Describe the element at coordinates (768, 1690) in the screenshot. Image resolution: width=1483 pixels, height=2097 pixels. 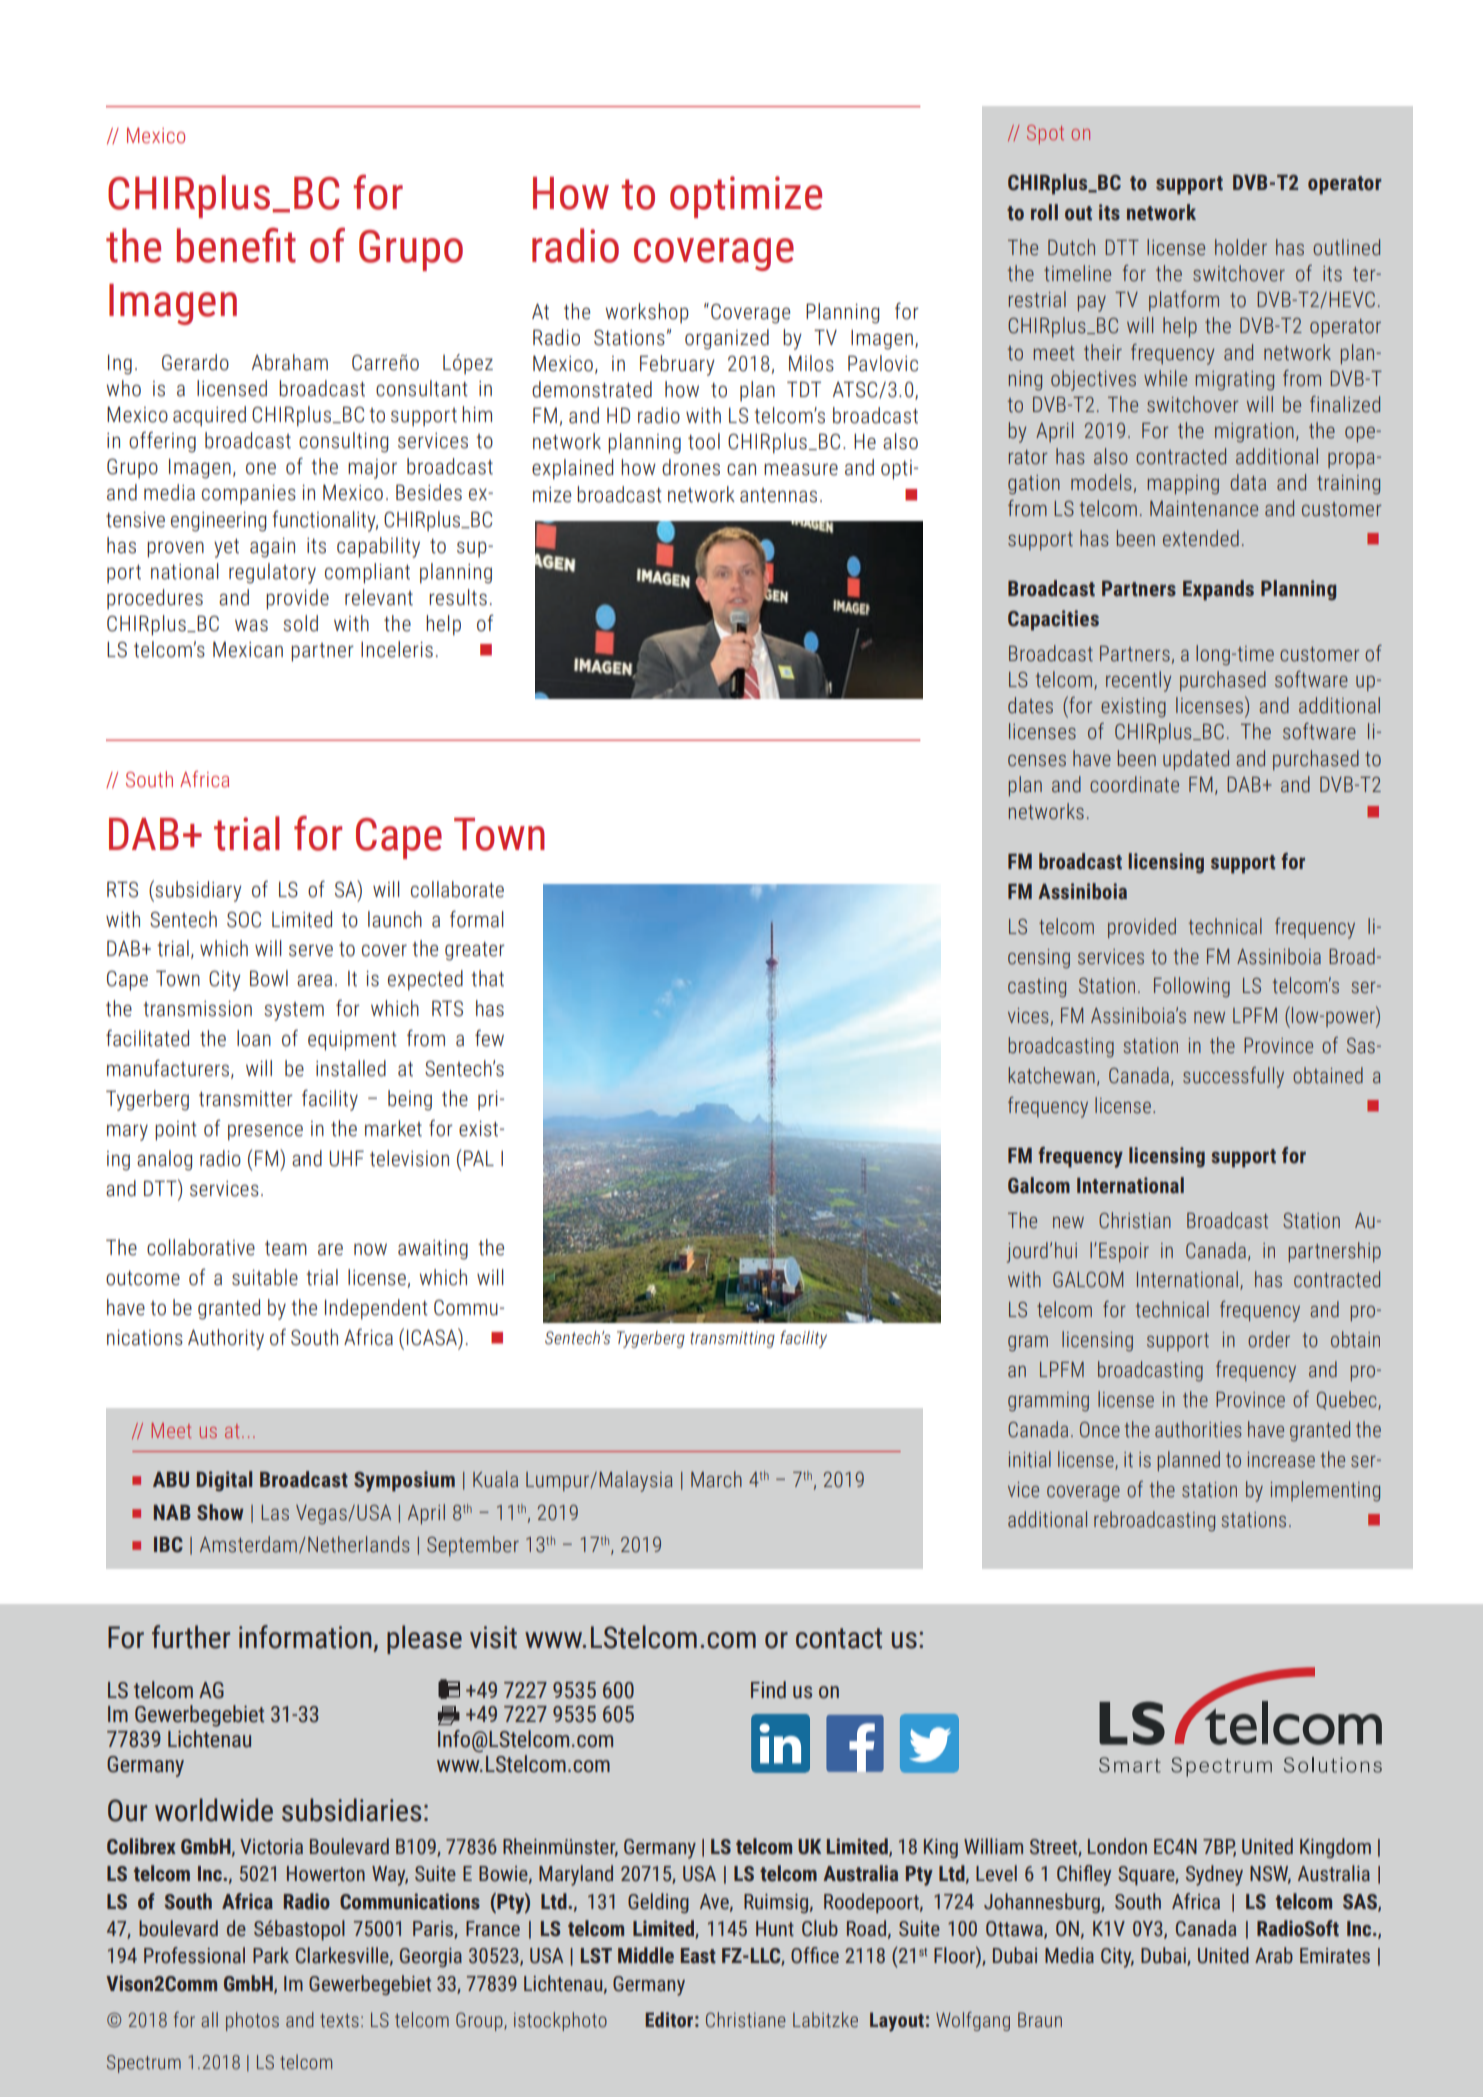
I see `Find` at that location.
